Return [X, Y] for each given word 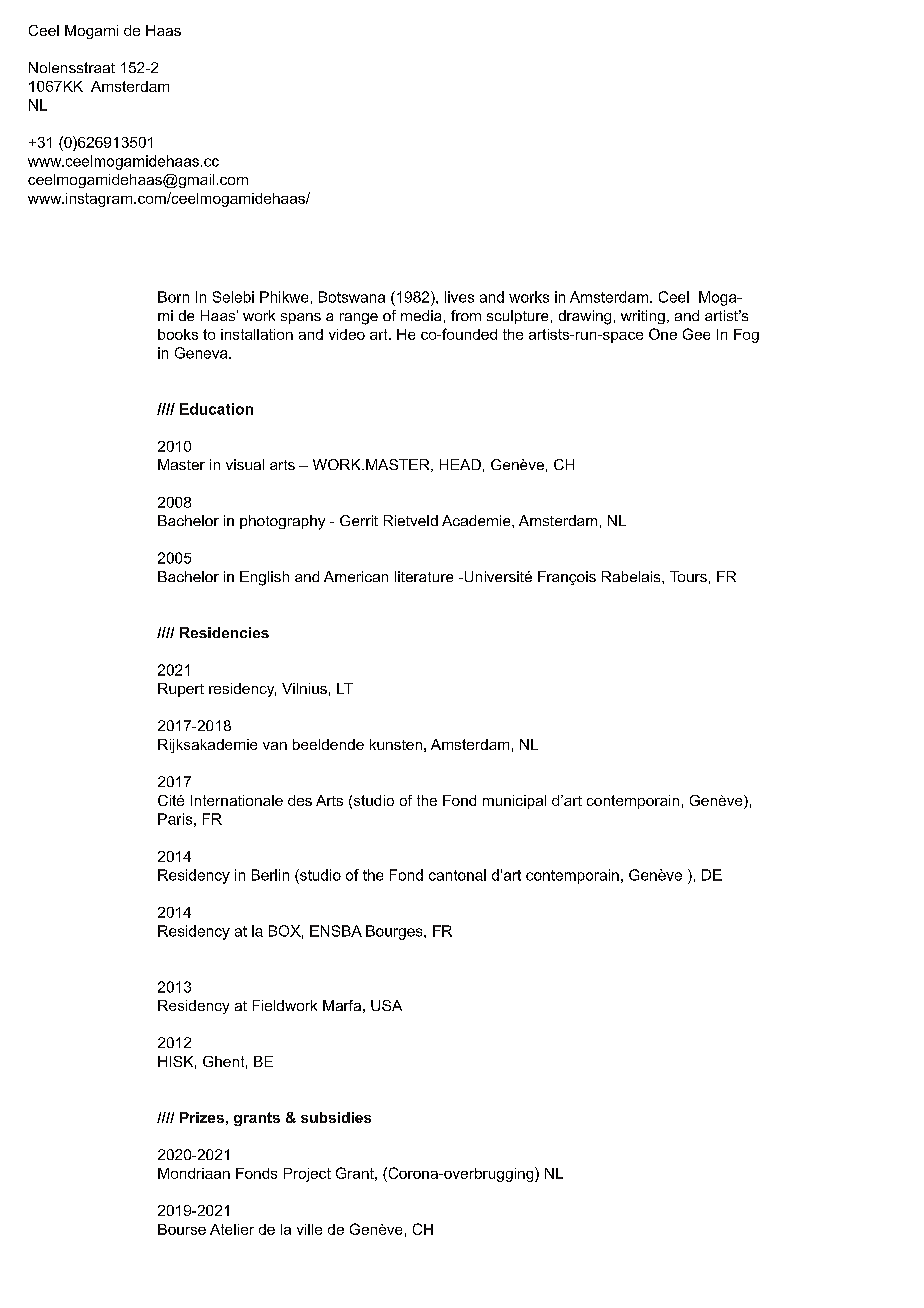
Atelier [232, 1229]
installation [257, 334]
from [466, 315]
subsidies [336, 1117]
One [663, 334]
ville [309, 1229]
